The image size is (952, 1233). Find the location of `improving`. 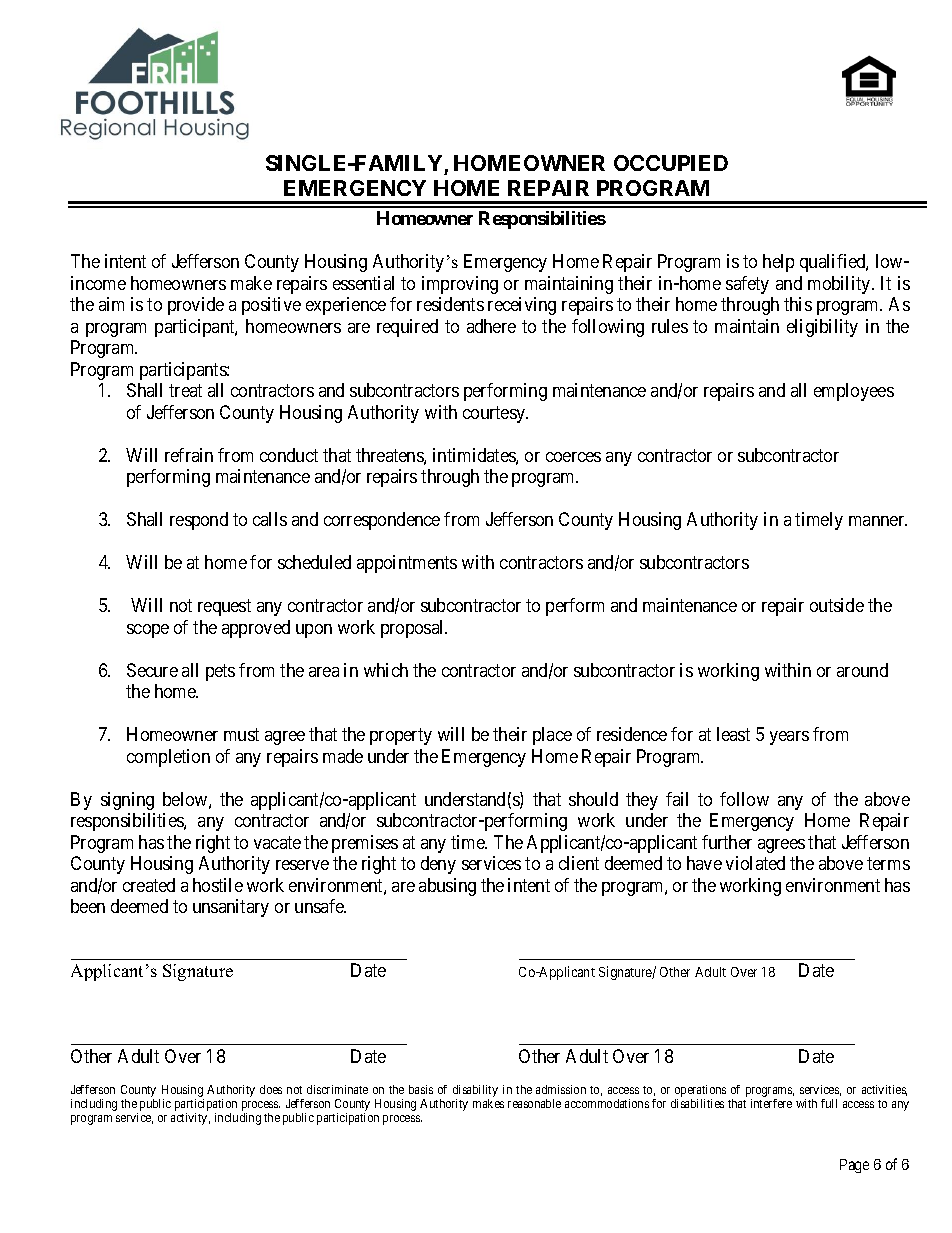

improving is located at coordinates (460, 285).
